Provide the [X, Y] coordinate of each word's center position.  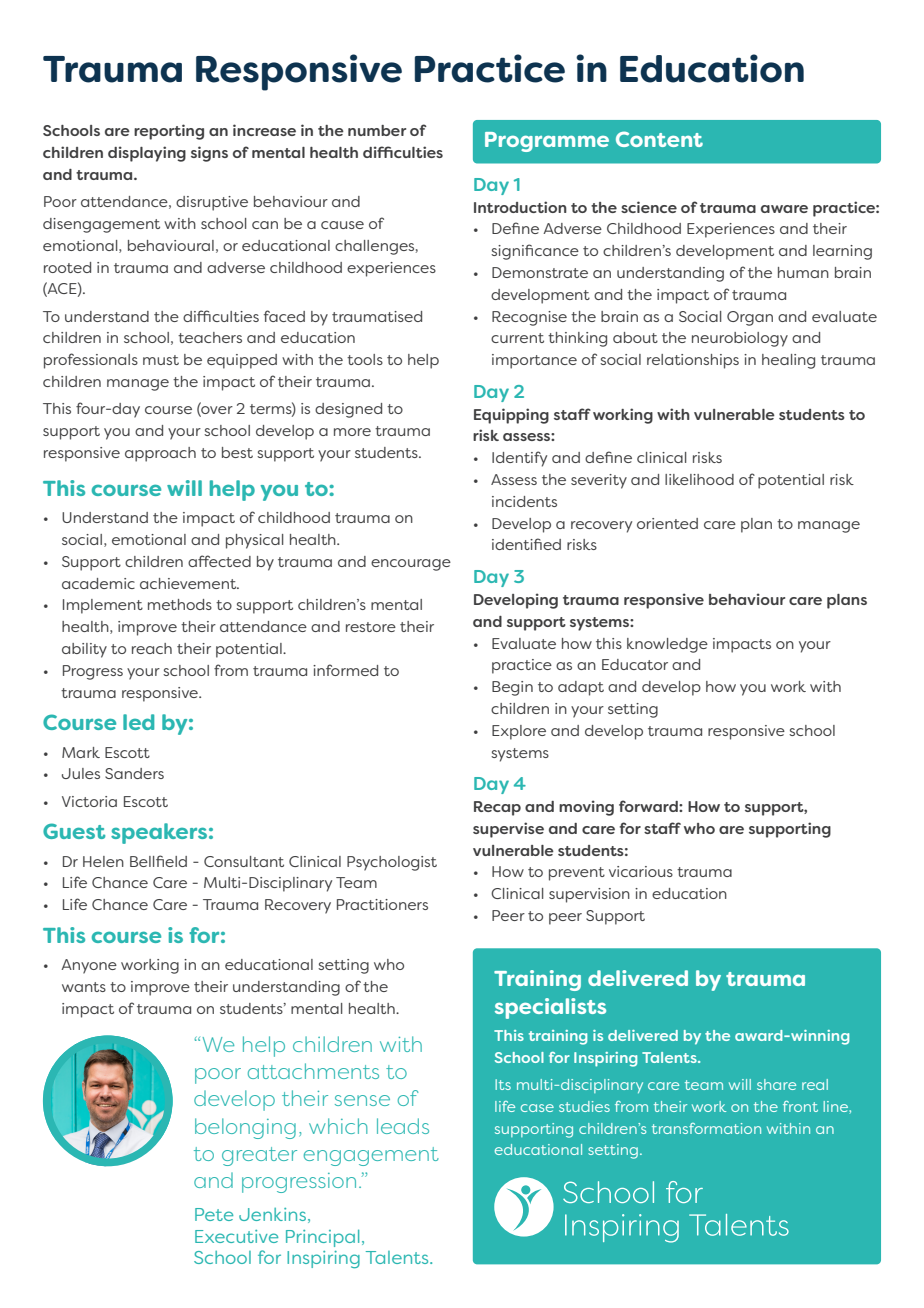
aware [784, 209]
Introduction [520, 207]
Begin [512, 688]
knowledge [667, 645]
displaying [147, 154]
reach [152, 648]
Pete [214, 1214]
